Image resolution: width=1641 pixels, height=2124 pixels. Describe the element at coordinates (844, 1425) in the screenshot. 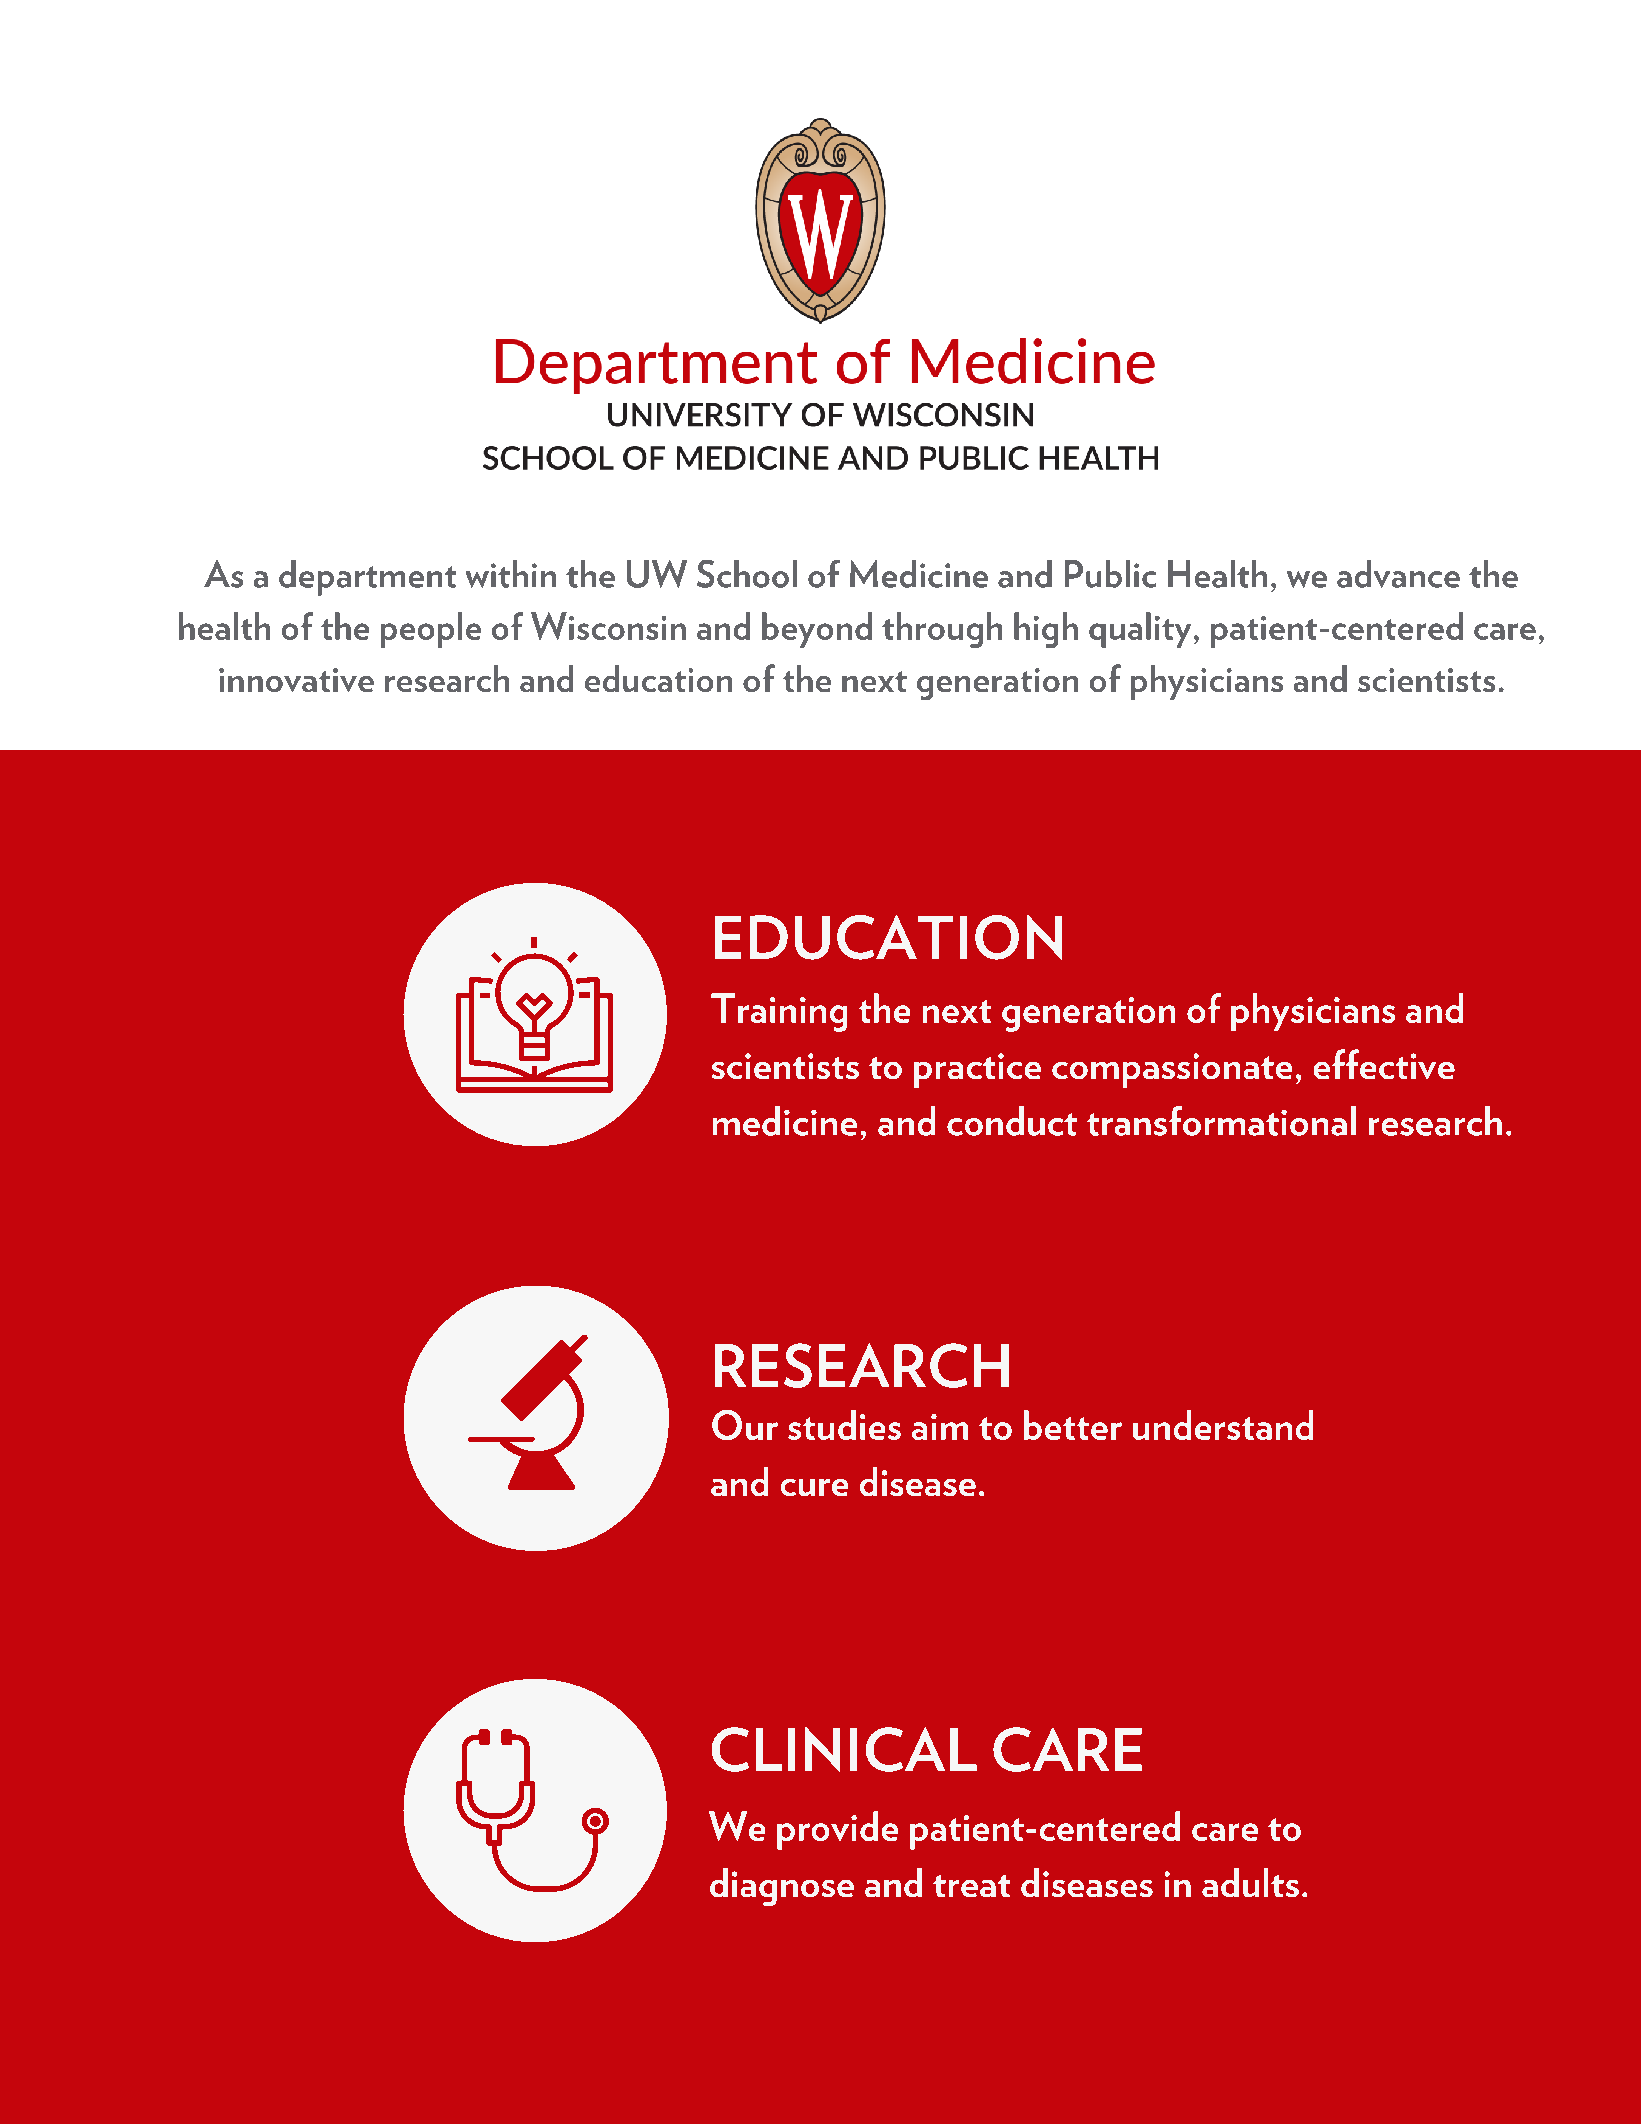

I see `studies` at that location.
